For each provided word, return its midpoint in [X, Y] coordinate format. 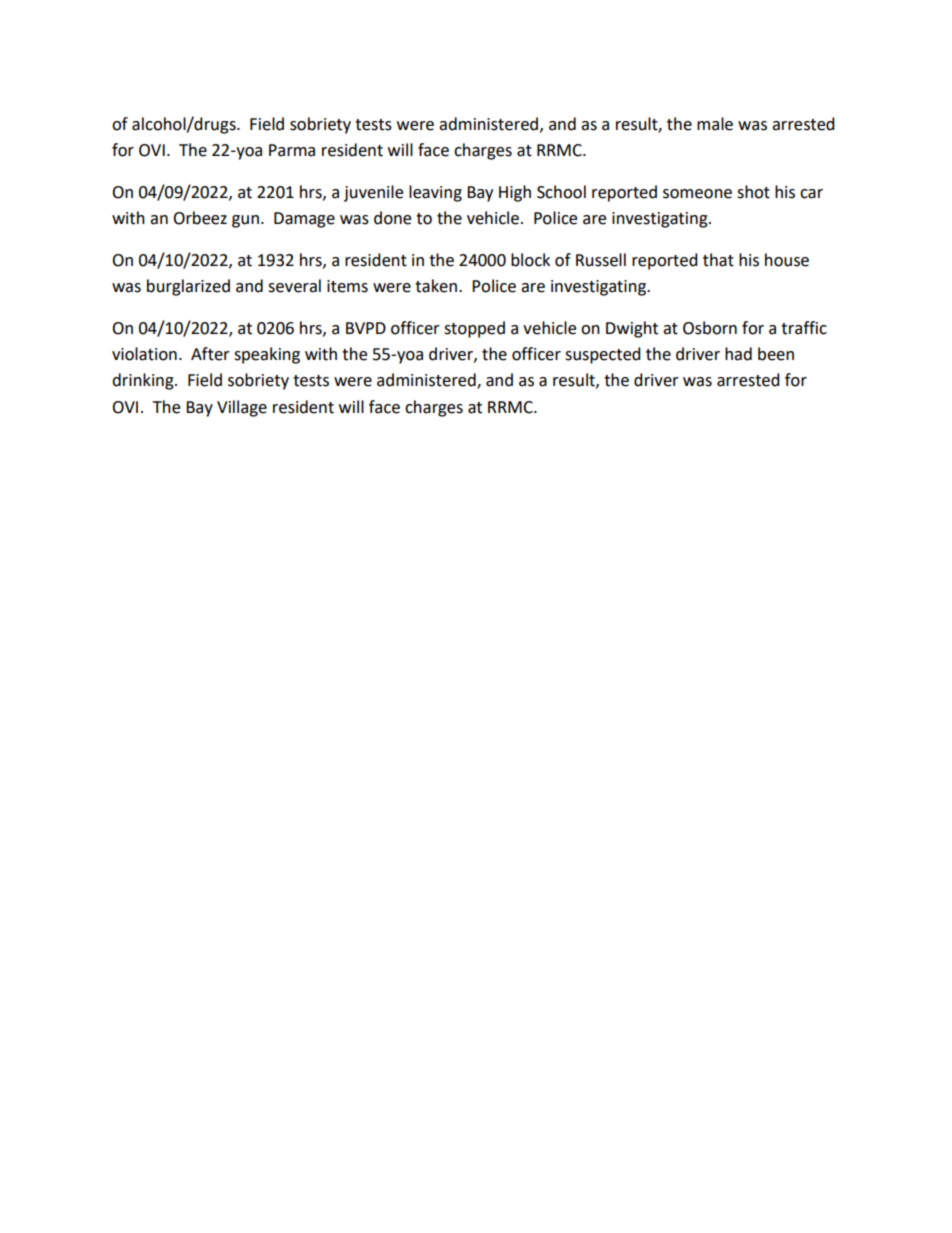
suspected [603, 355]
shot [753, 192]
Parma [292, 150]
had [738, 354]
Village [242, 408]
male [715, 124]
